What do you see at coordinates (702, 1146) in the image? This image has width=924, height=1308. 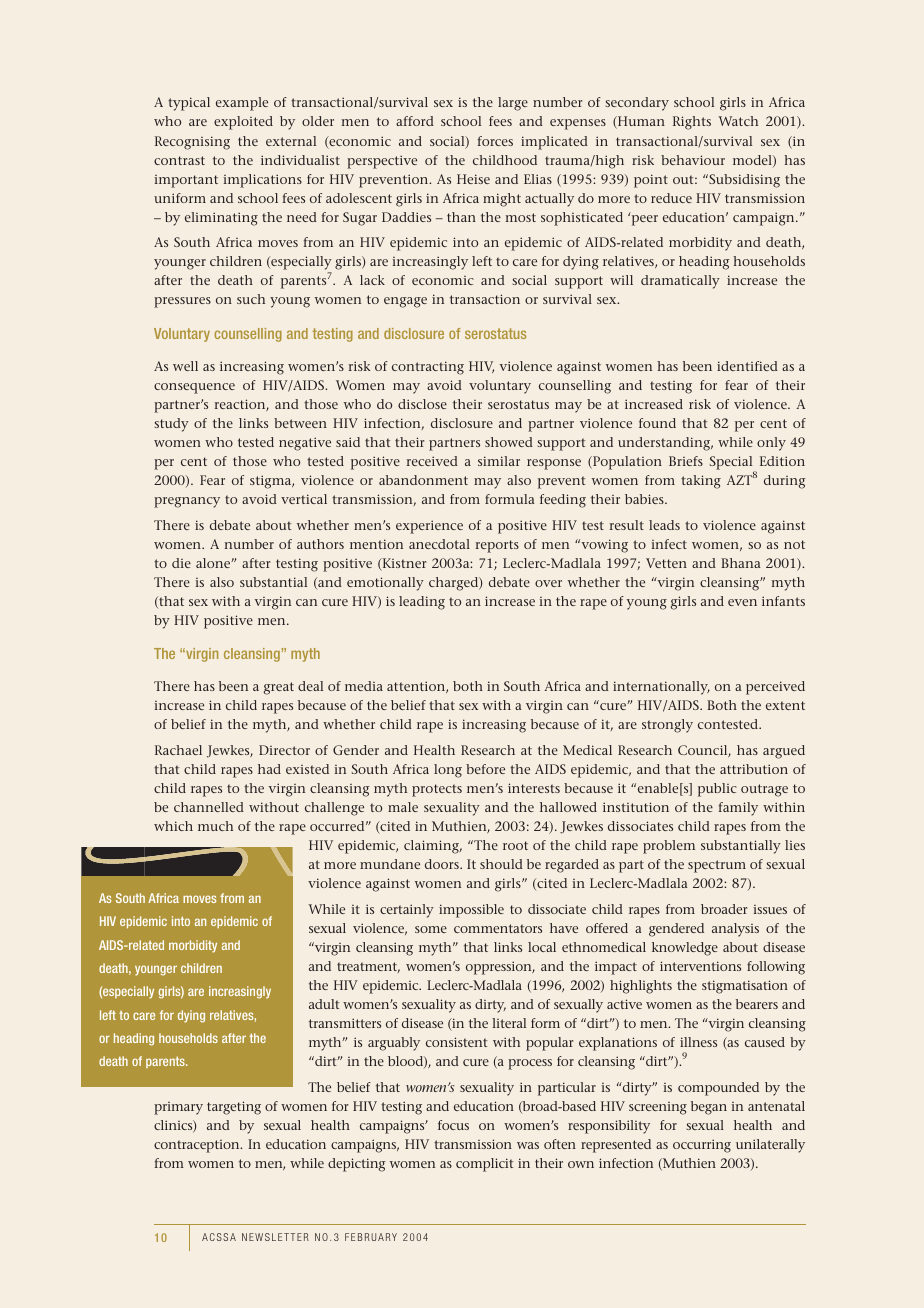 I see `occurring` at bounding box center [702, 1146].
